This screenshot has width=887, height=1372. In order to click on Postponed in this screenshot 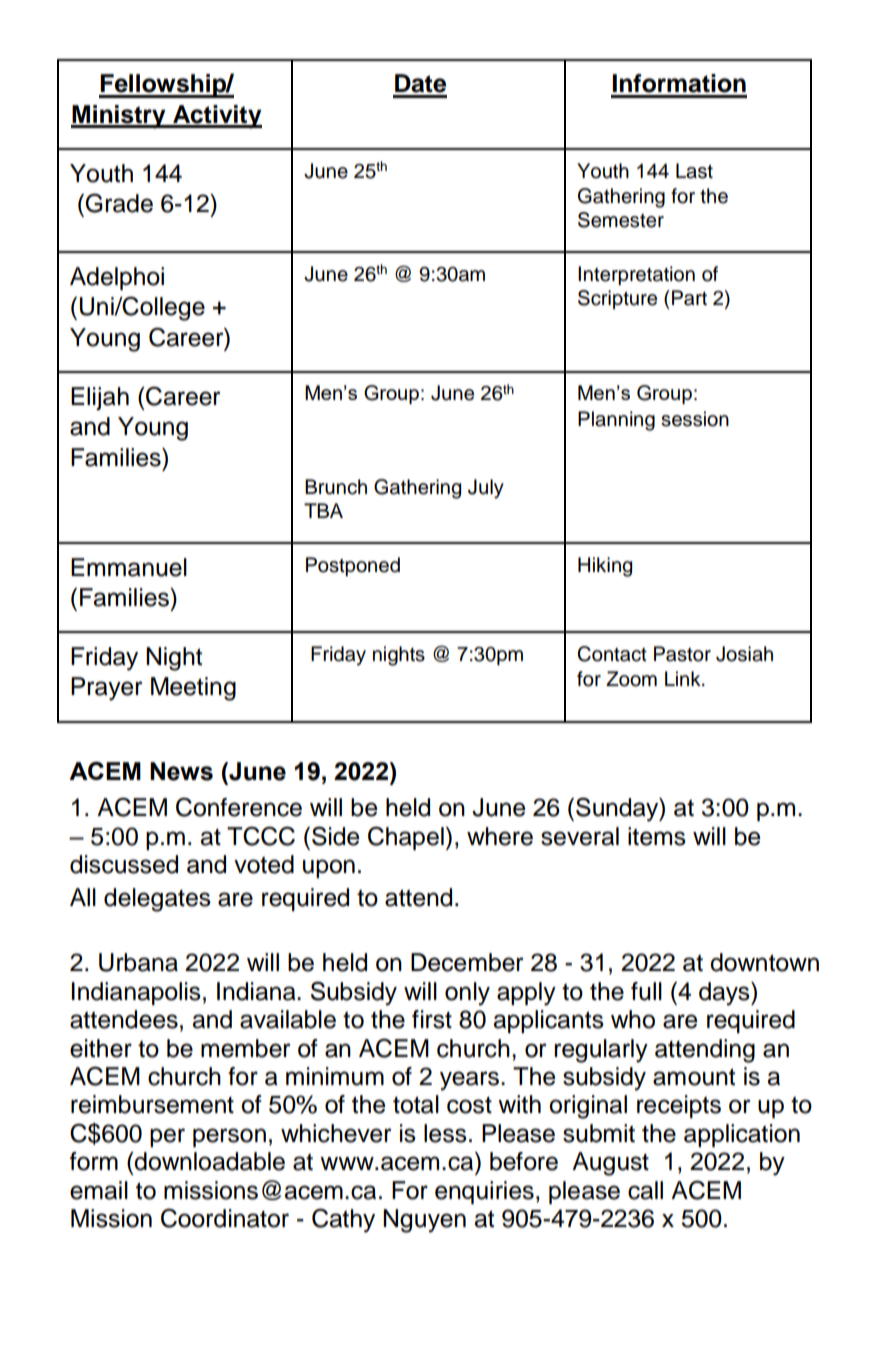, I will do `click(353, 566)`.
